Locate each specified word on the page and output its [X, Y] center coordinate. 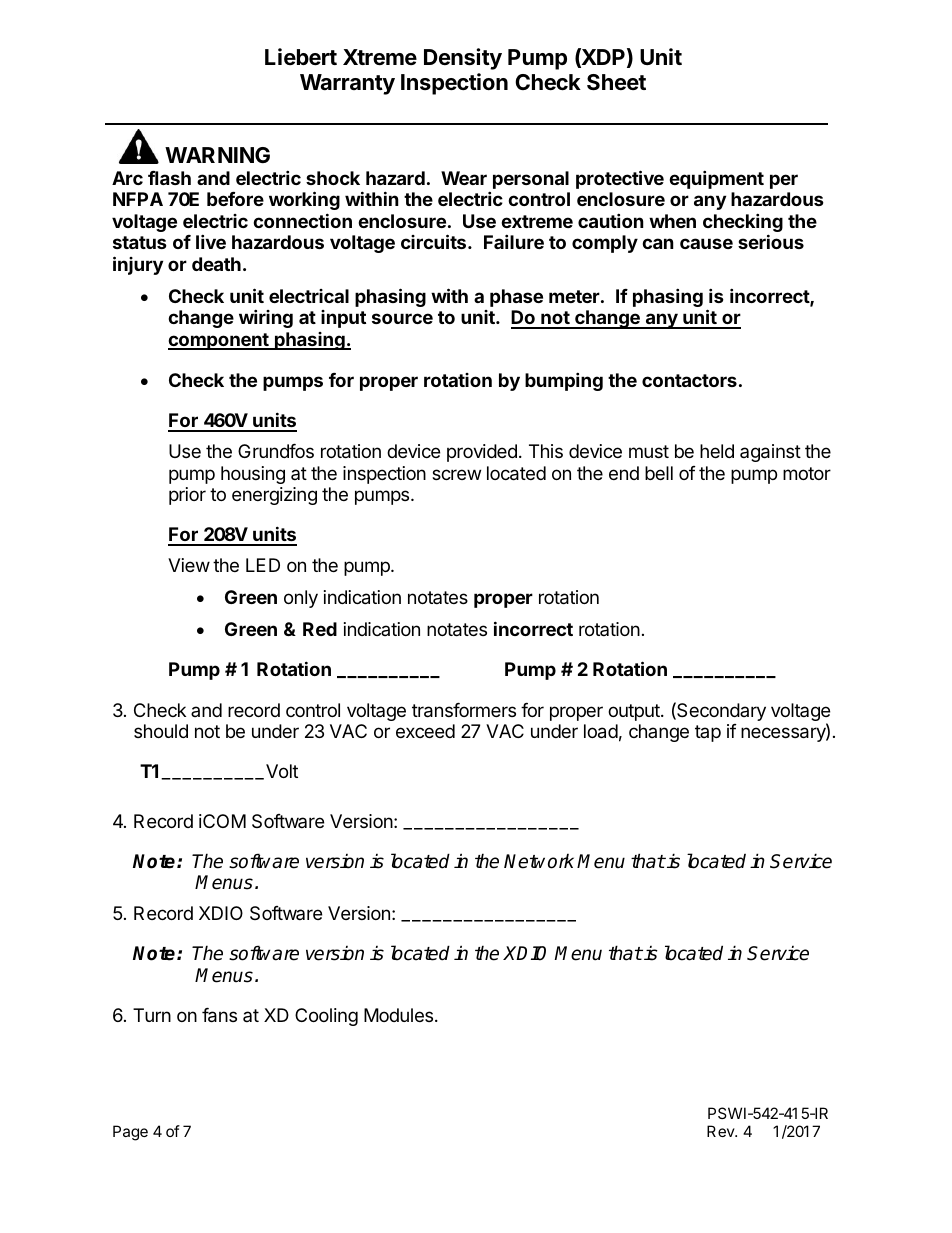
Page [130, 1133]
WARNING [217, 155]
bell [659, 473]
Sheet [616, 82]
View [189, 565]
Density [463, 59]
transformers [464, 710]
